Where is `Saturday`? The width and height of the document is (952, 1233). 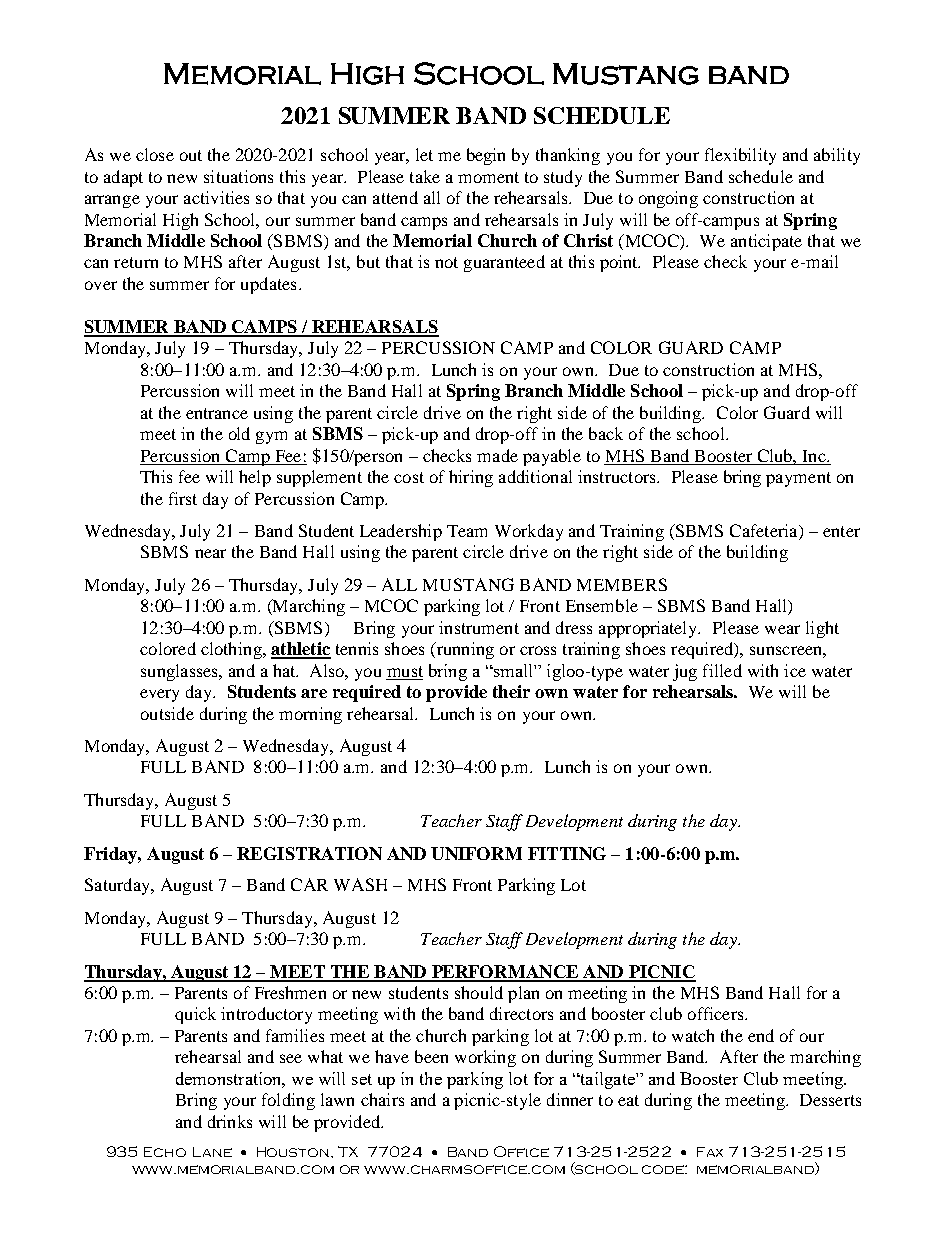 Saturday is located at coordinates (118, 886).
